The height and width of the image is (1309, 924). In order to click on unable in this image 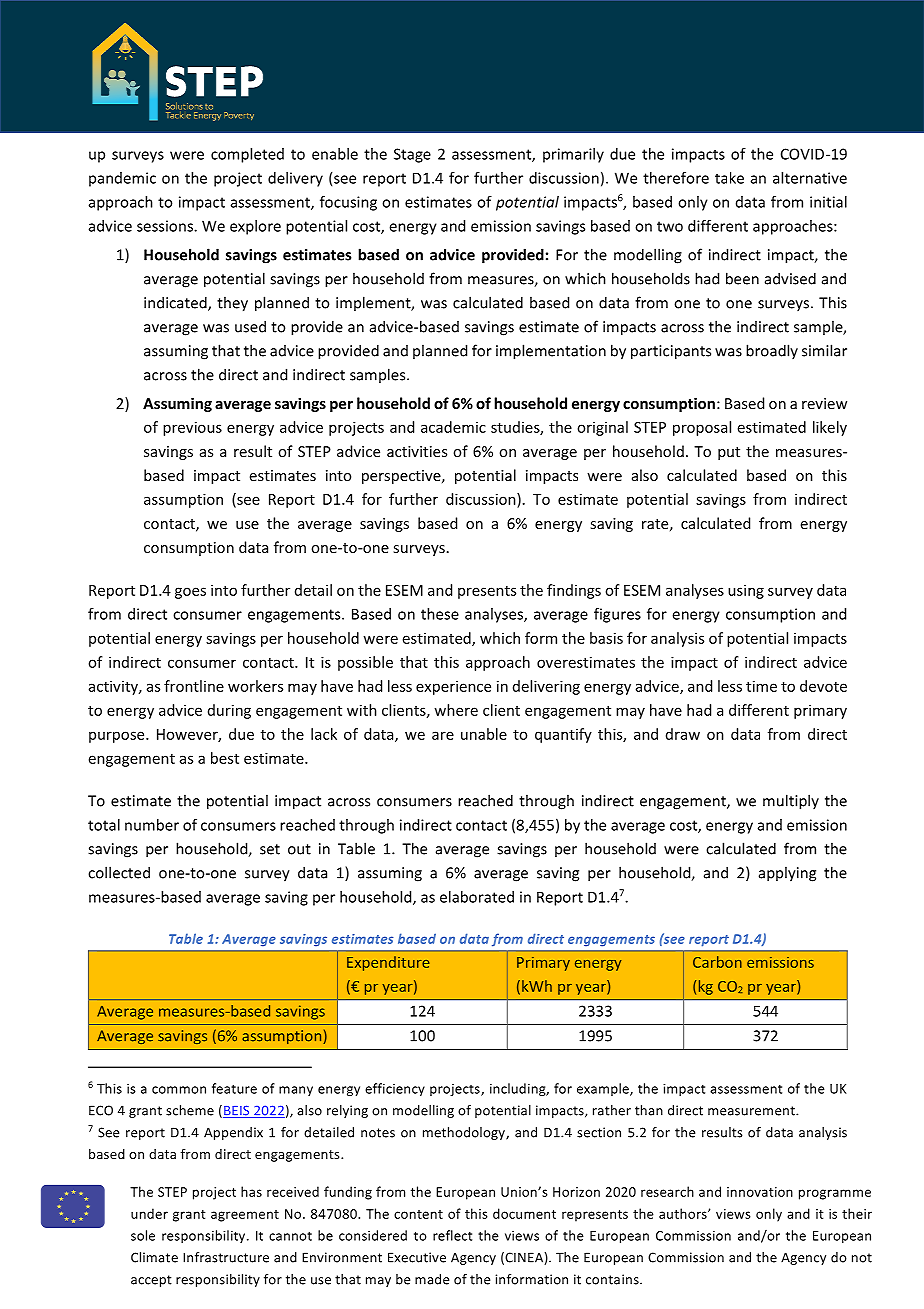, I will do `click(484, 734)`.
